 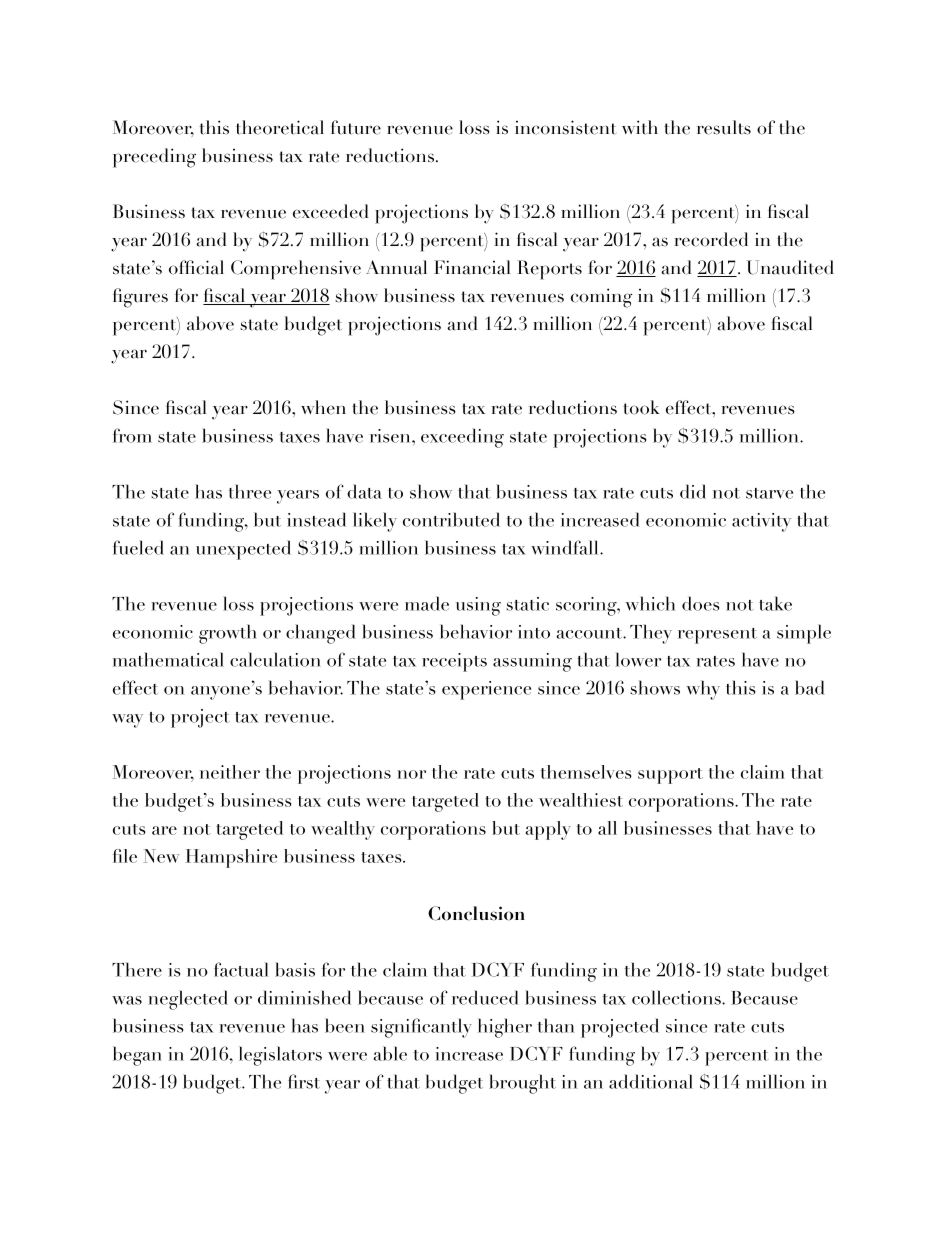 What do you see at coordinates (478, 606) in the image?
I see `using` at bounding box center [478, 606].
